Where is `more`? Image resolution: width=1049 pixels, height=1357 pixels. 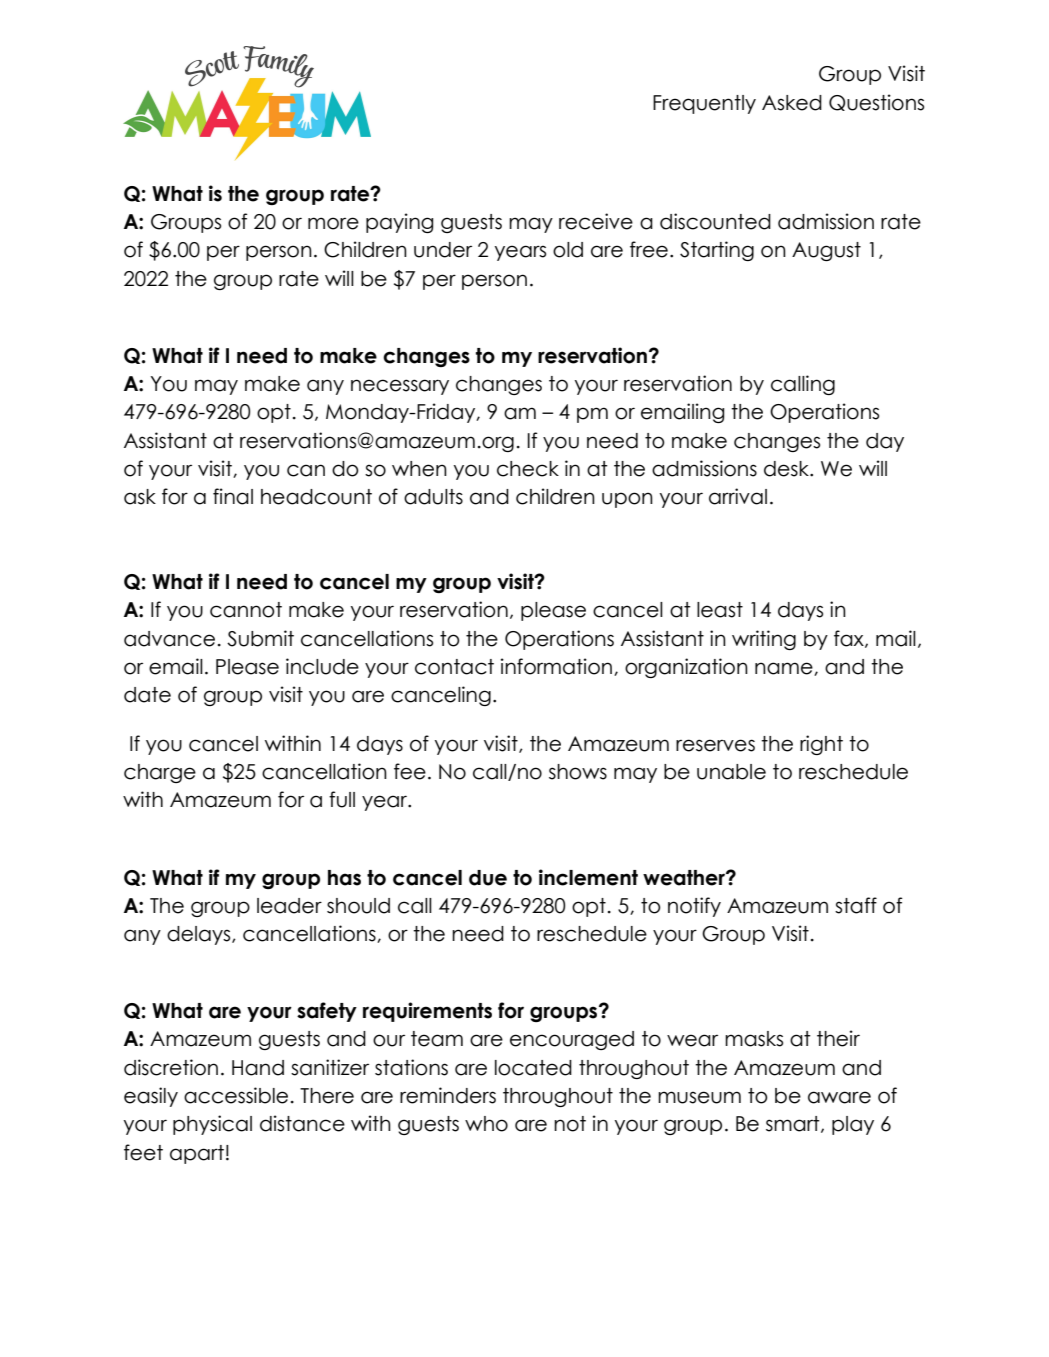 more is located at coordinates (333, 223).
